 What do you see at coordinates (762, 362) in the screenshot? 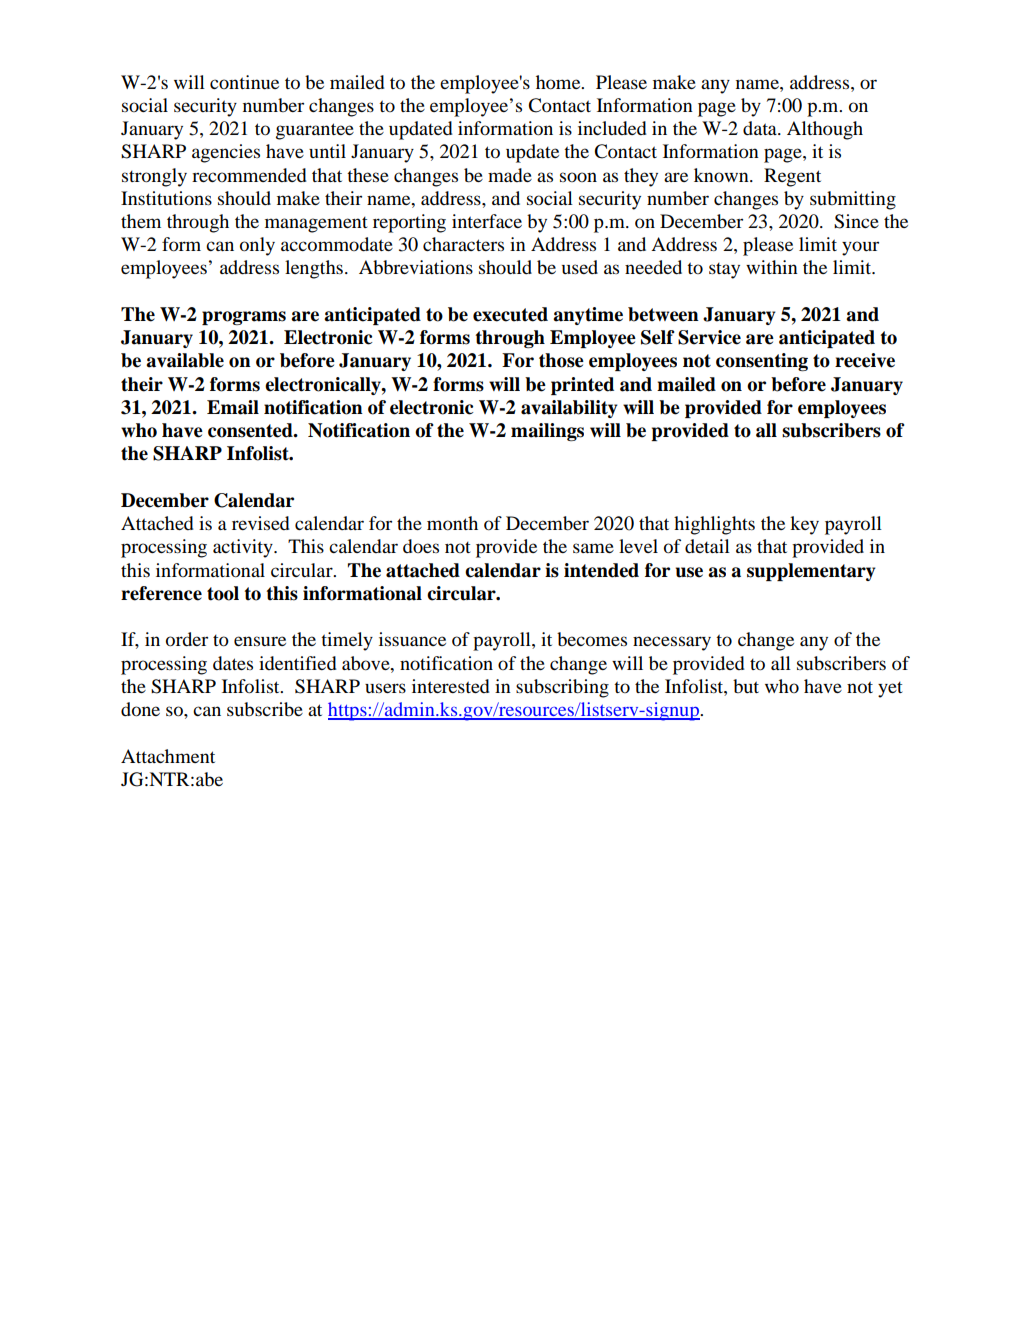
I see `consenting` at bounding box center [762, 362].
